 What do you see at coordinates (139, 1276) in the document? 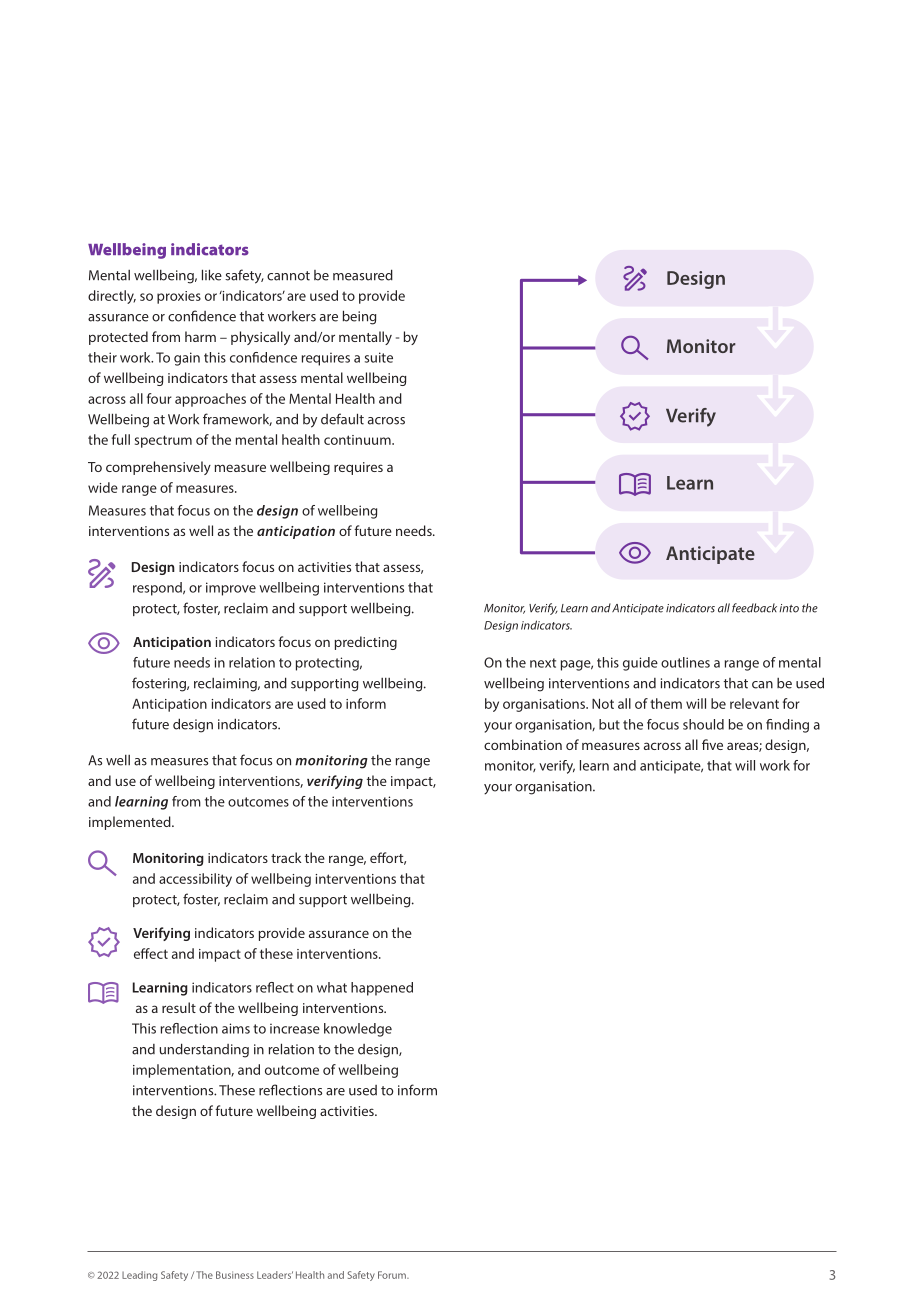
I see `Leading` at bounding box center [139, 1276].
